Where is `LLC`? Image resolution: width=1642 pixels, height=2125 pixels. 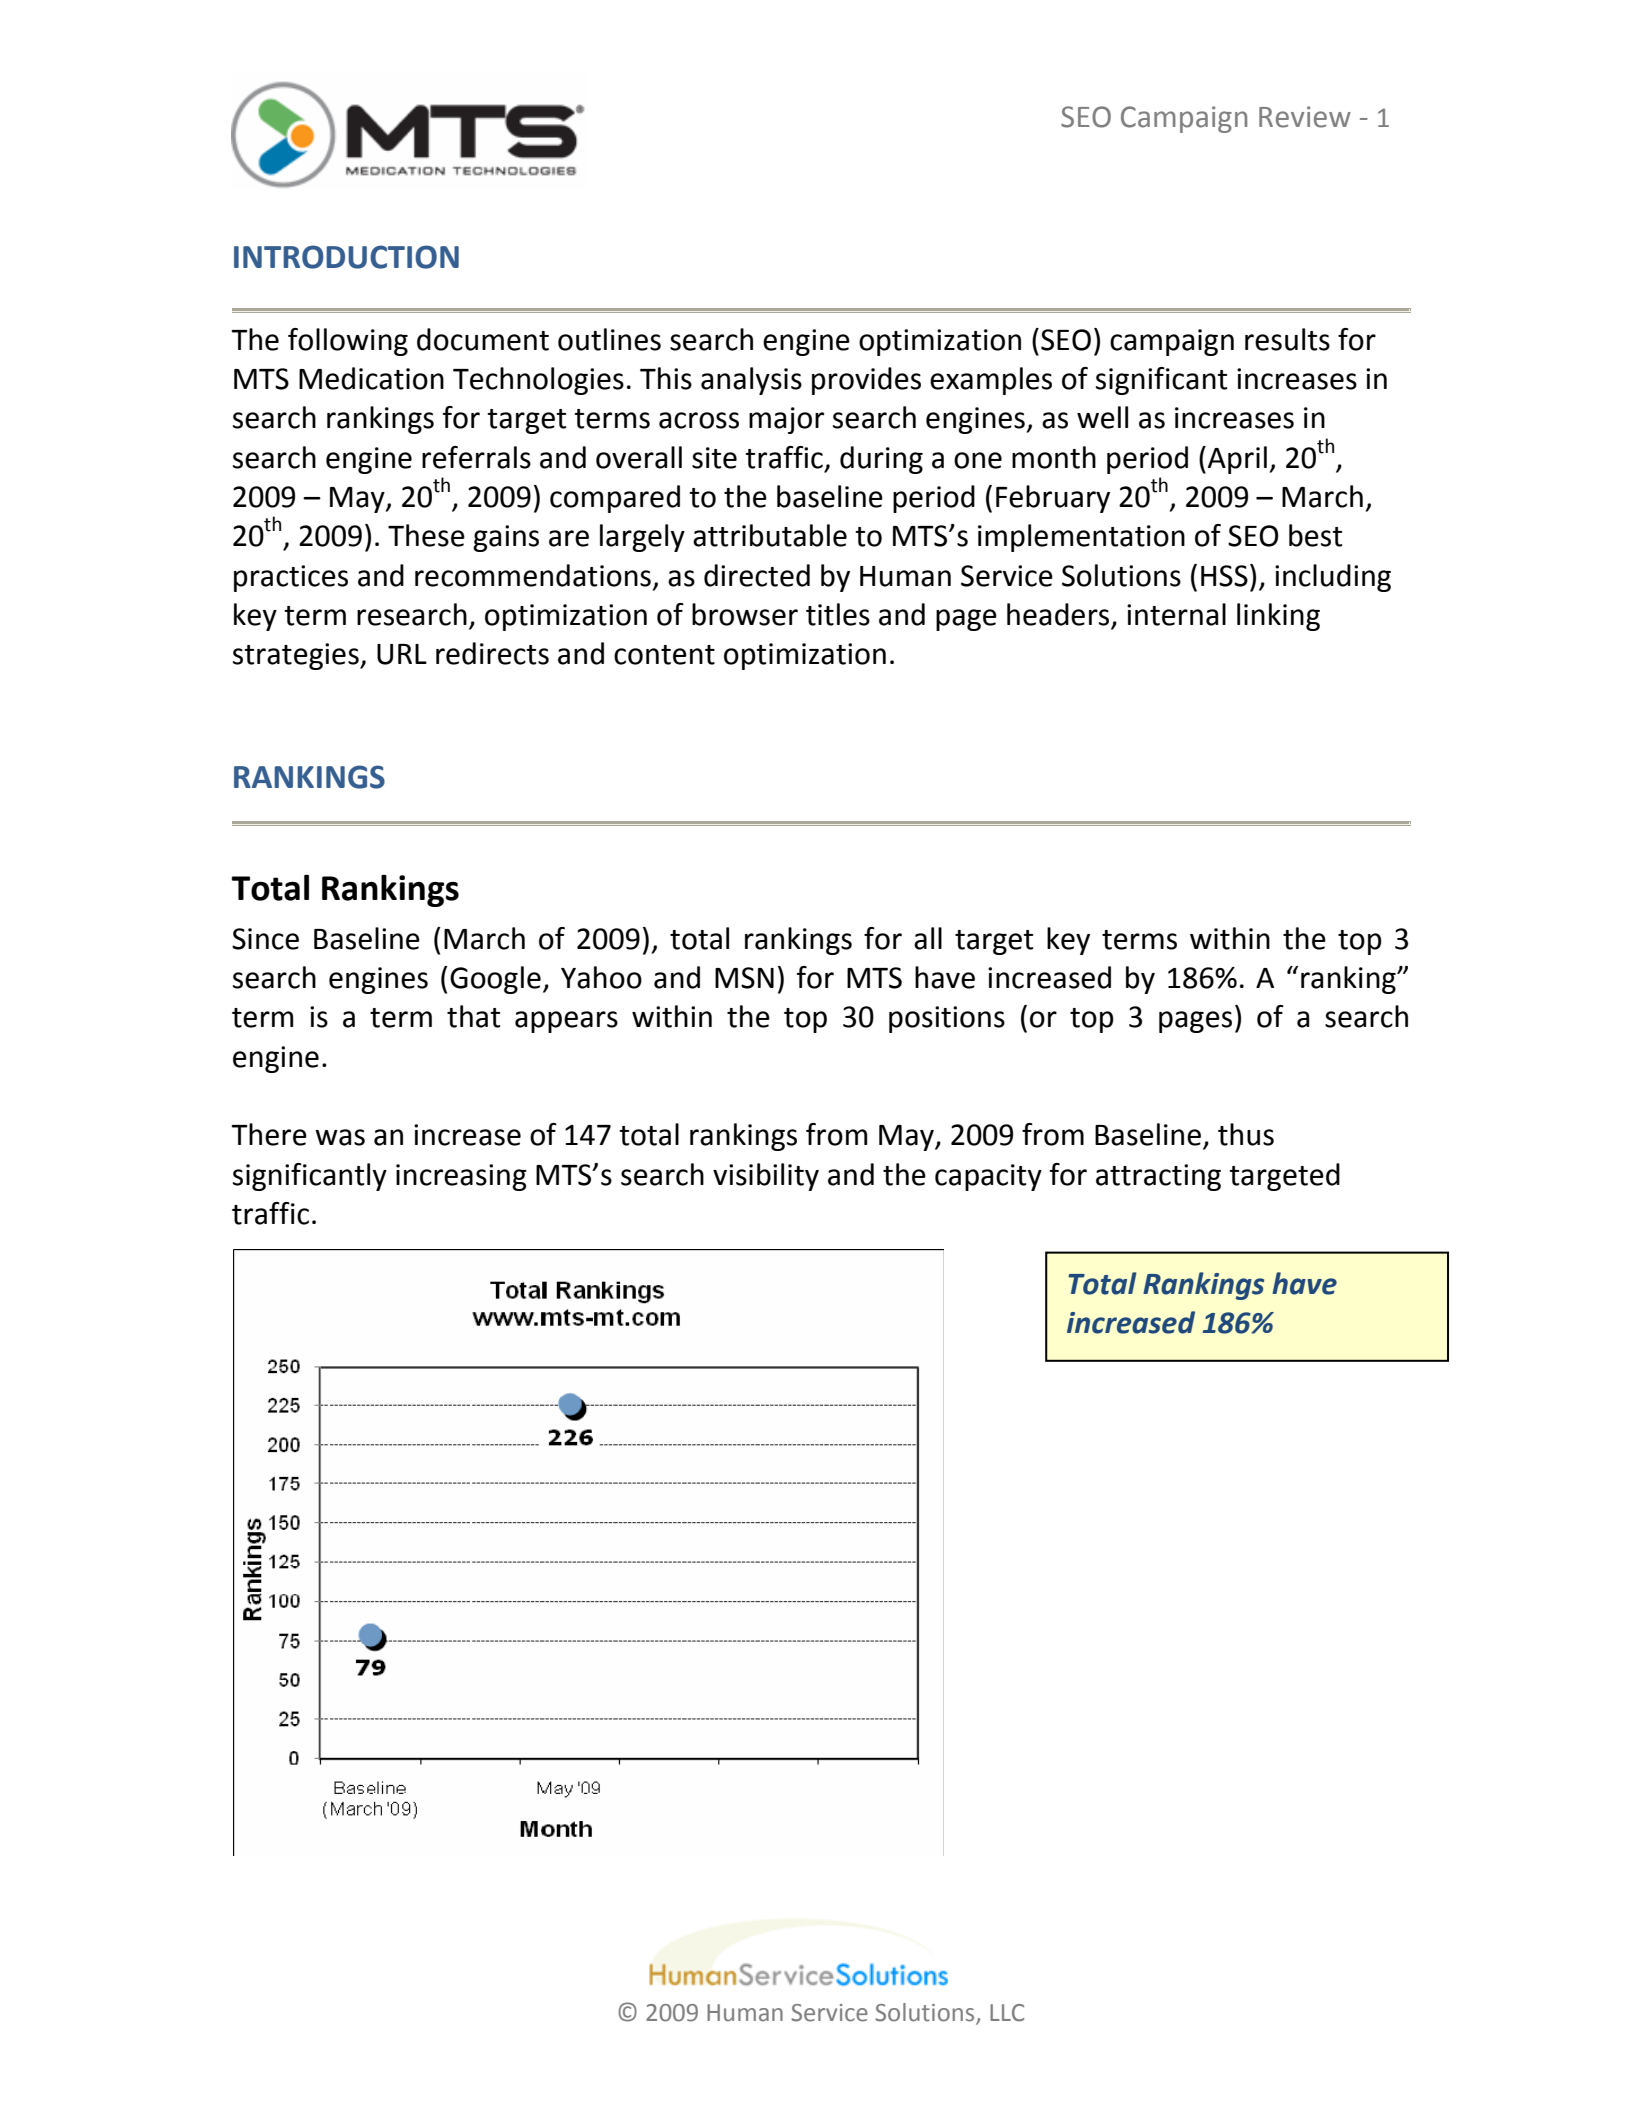
LLC is located at coordinates (1007, 2013).
